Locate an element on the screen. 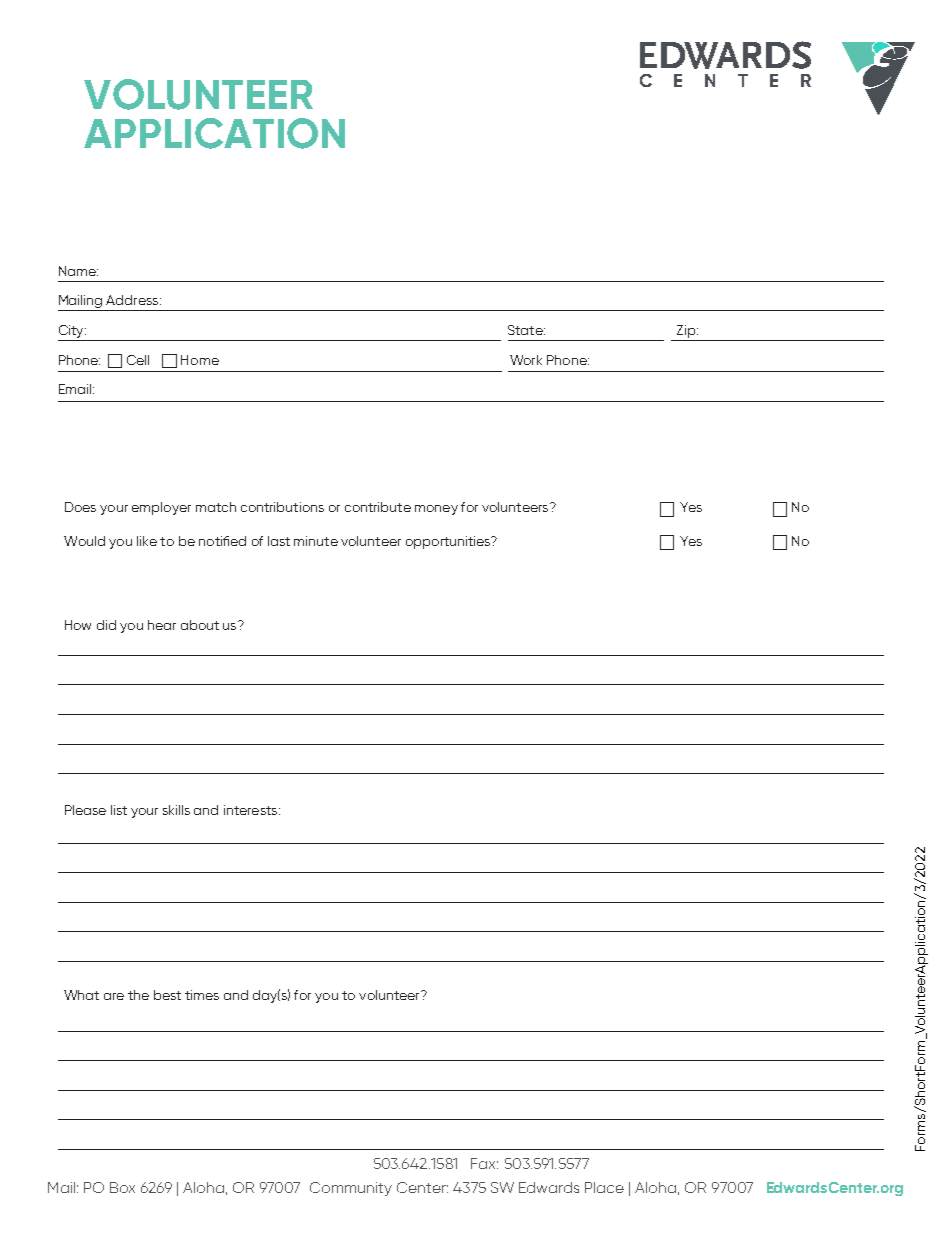 The width and height of the screenshot is (952, 1233). contribute is located at coordinates (378, 507).
